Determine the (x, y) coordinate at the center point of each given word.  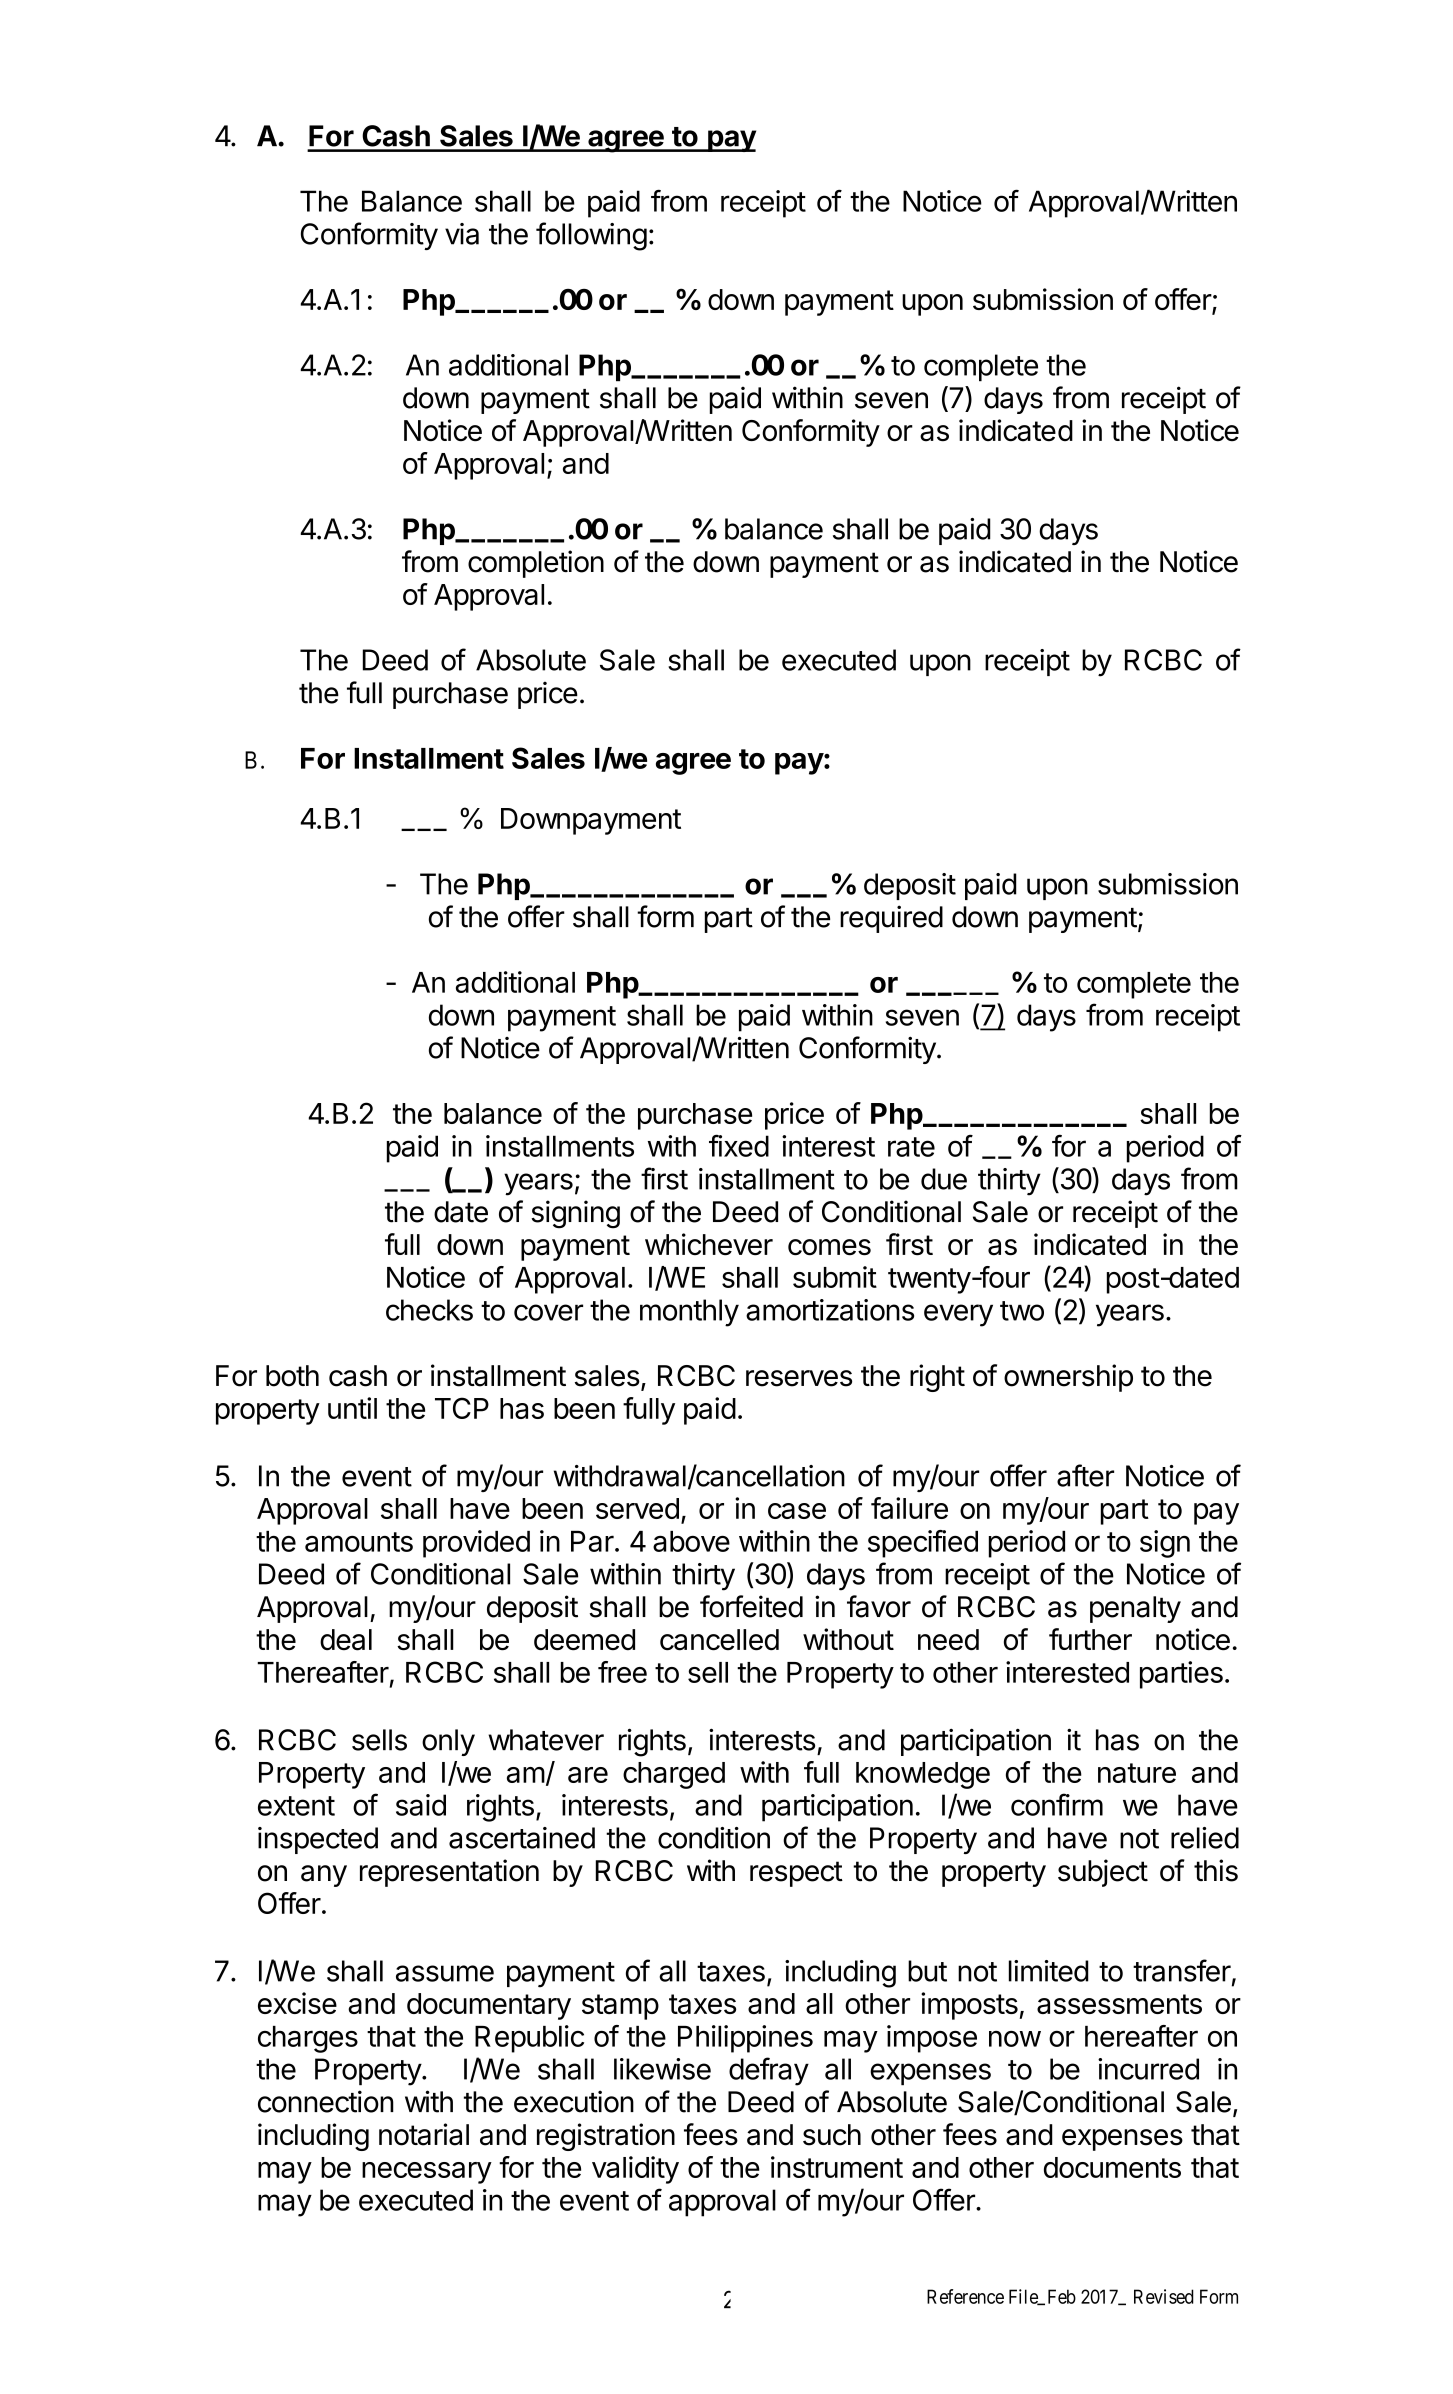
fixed (739, 1145)
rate (911, 1147)
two (1022, 1311)
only (448, 1742)
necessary (427, 2173)
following (591, 236)
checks (429, 1310)
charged (674, 1775)
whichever (709, 1244)
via (462, 234)
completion (536, 564)
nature (1137, 1773)
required (891, 919)
